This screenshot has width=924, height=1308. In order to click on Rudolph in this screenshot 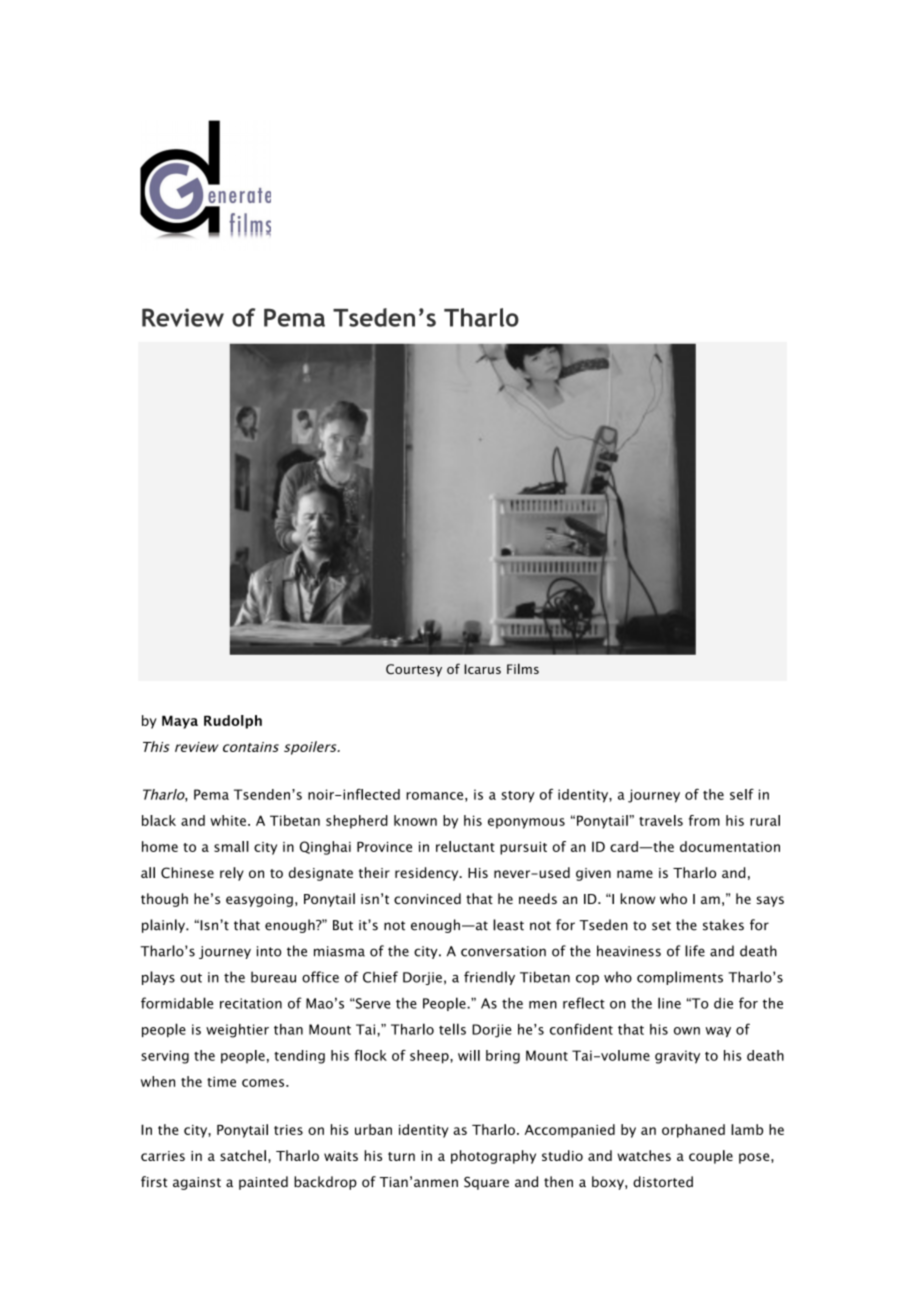, I will do `click(233, 722)`.
